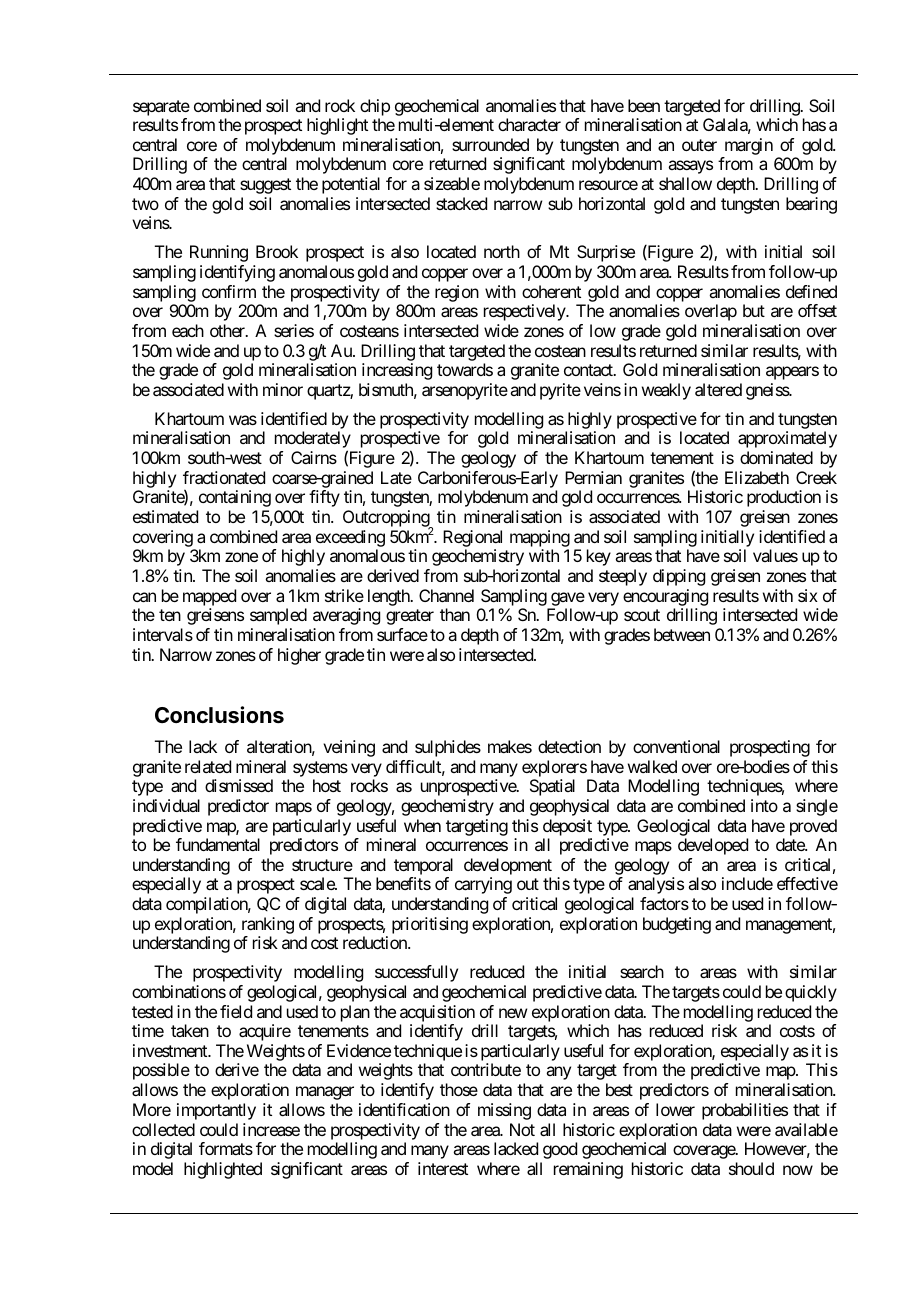 The width and height of the screenshot is (924, 1308). What do you see at coordinates (490, 144) in the screenshot?
I see `surrounded` at bounding box center [490, 144].
